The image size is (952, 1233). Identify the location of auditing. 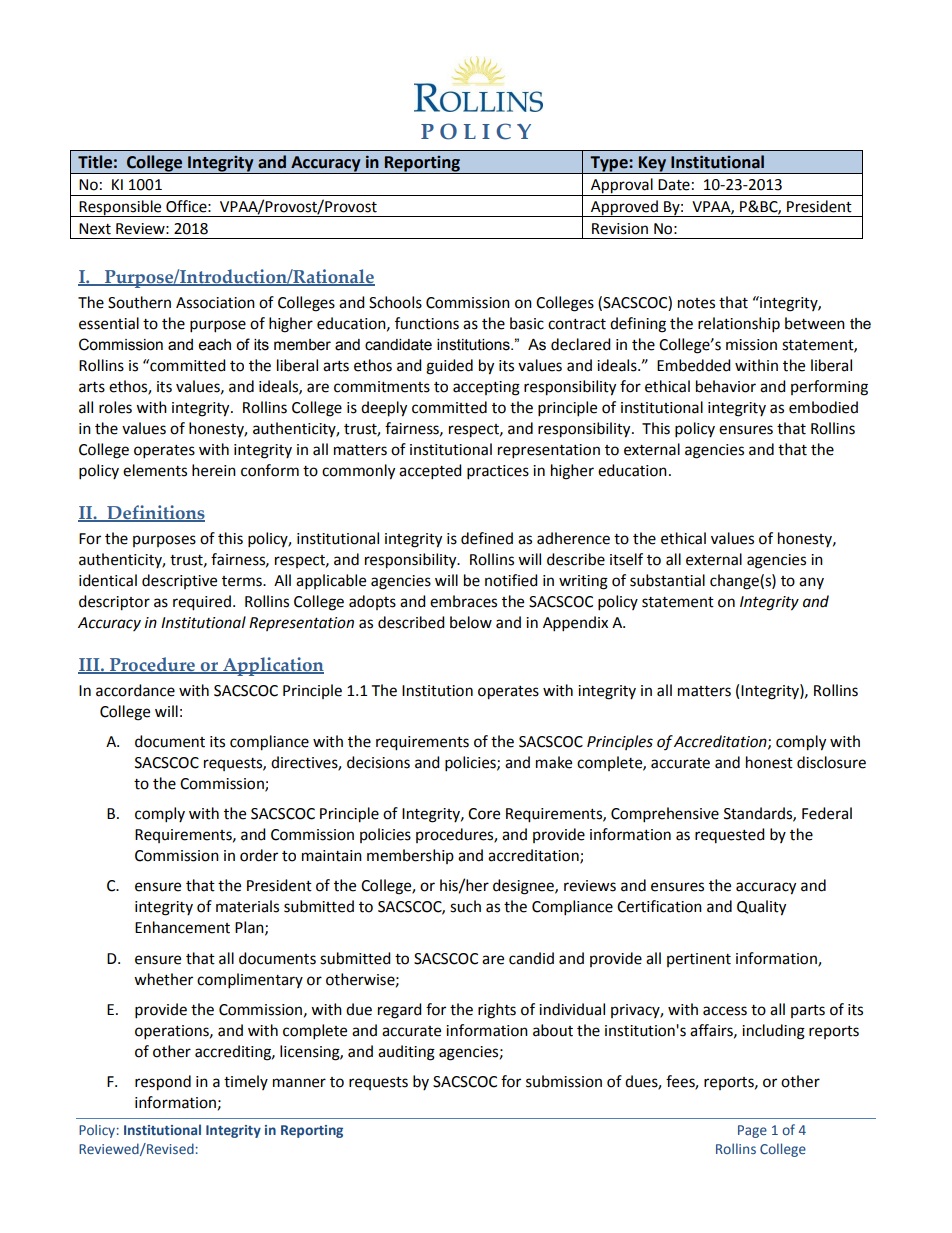
(406, 1053).
